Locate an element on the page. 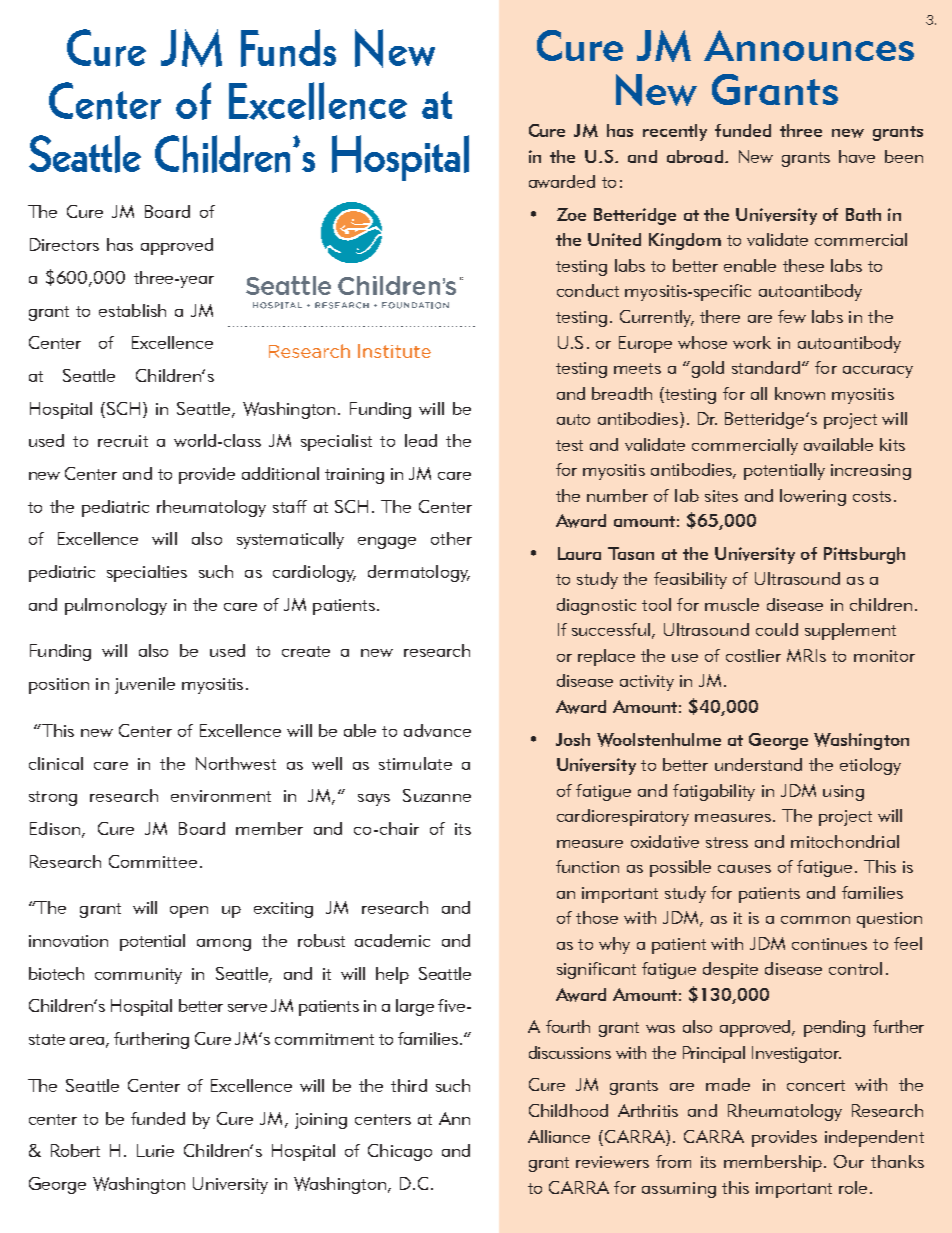  using is located at coordinates (843, 793).
